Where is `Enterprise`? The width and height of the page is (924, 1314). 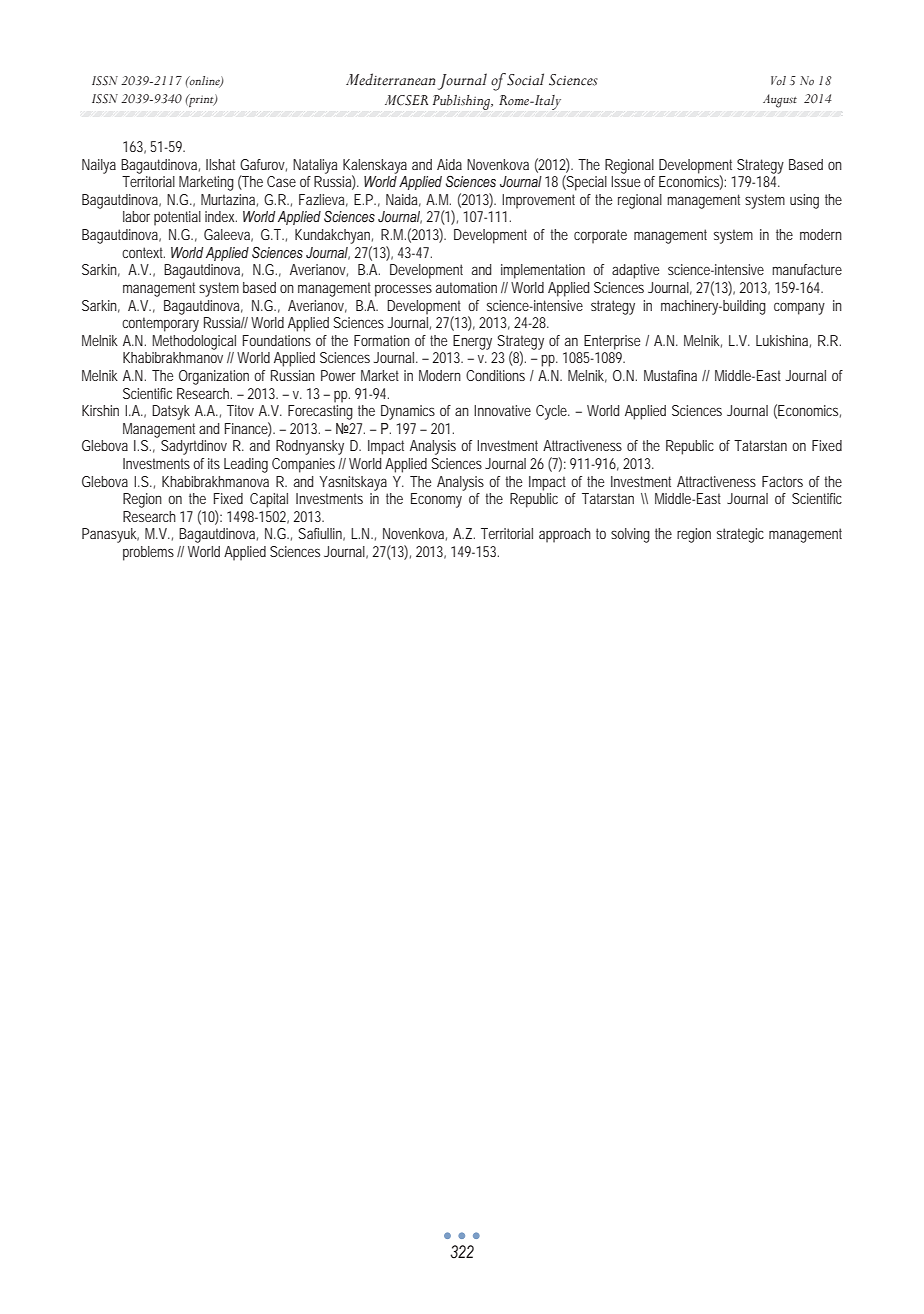
Enterprise is located at coordinates (612, 342).
